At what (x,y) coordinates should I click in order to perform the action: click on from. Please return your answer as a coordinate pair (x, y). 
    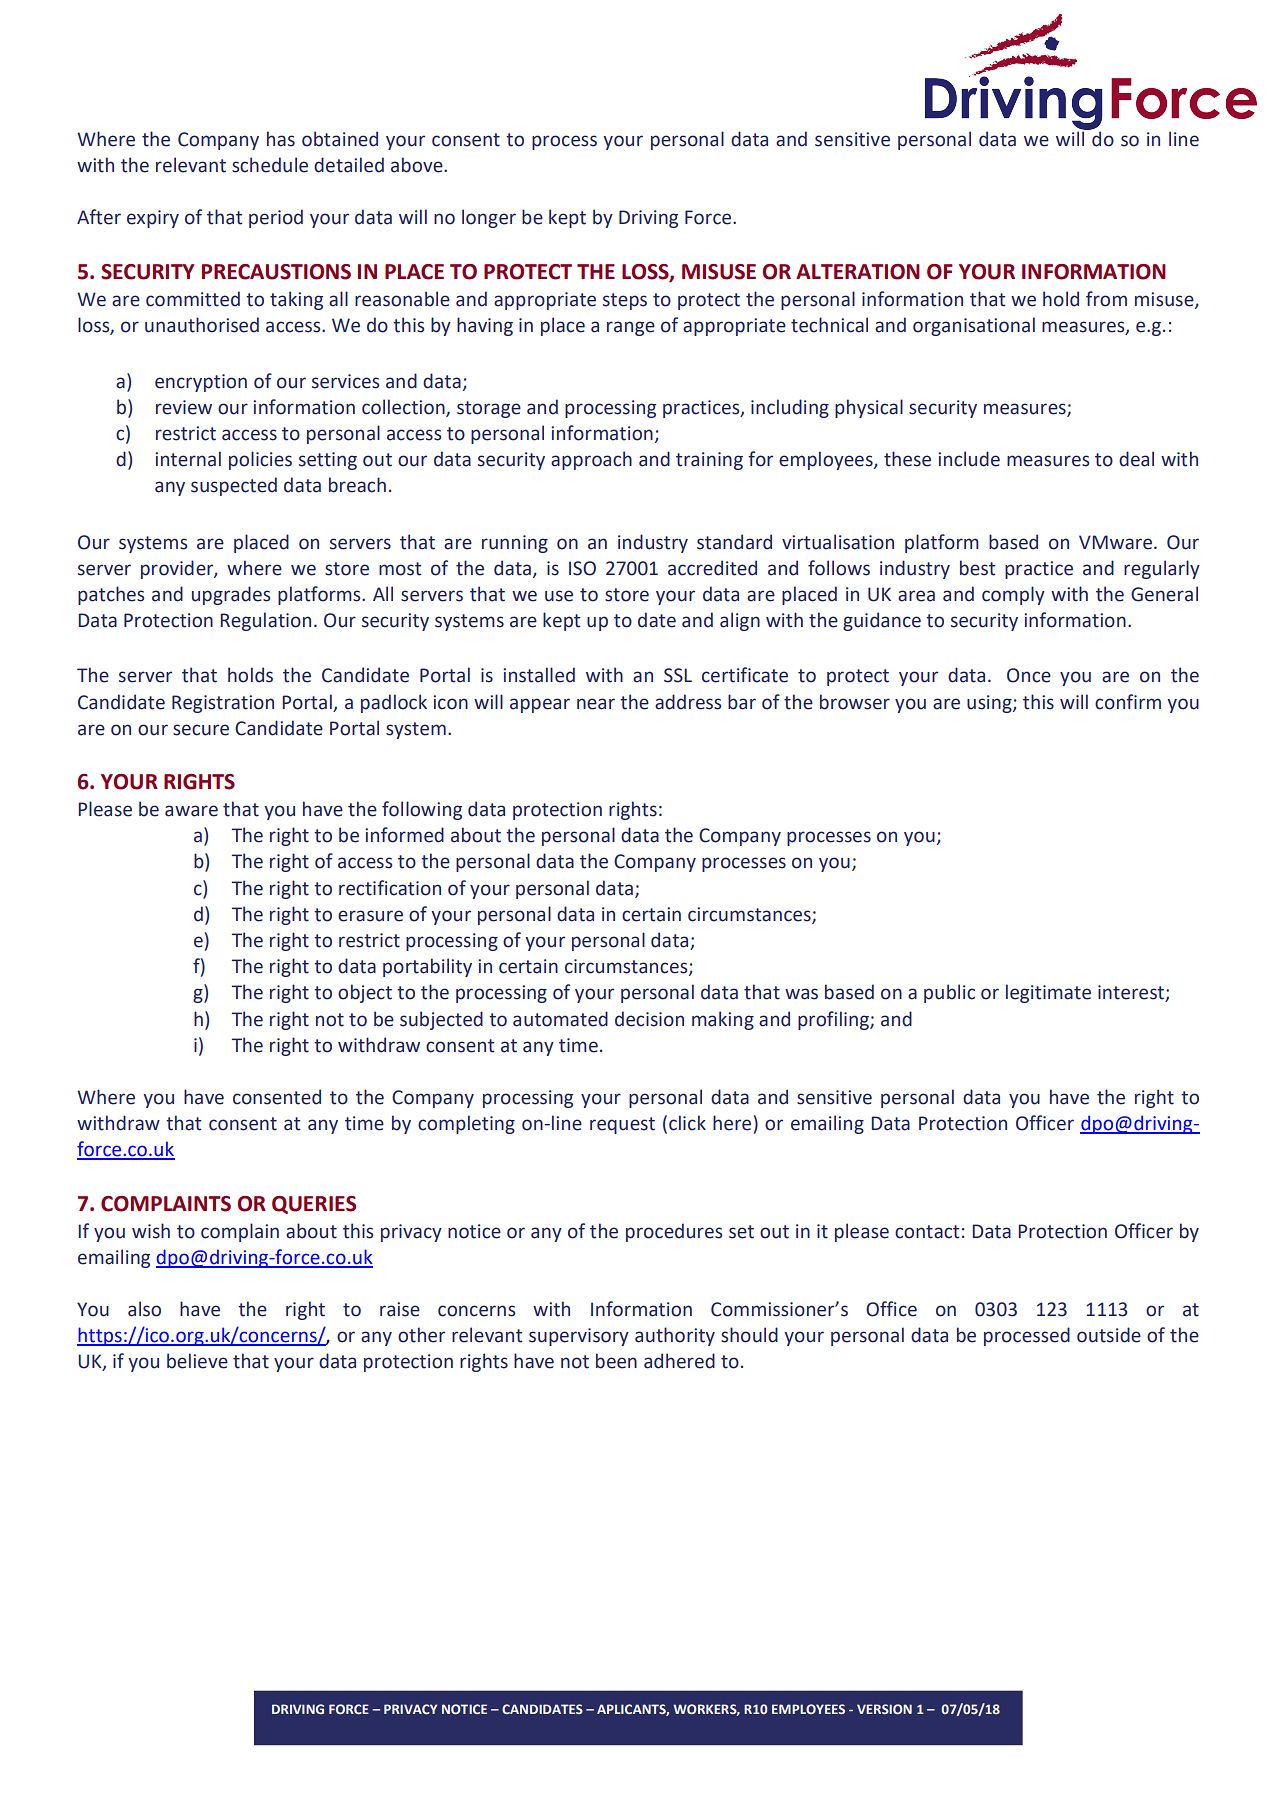
    Looking at the image, I should click on (1106, 299).
